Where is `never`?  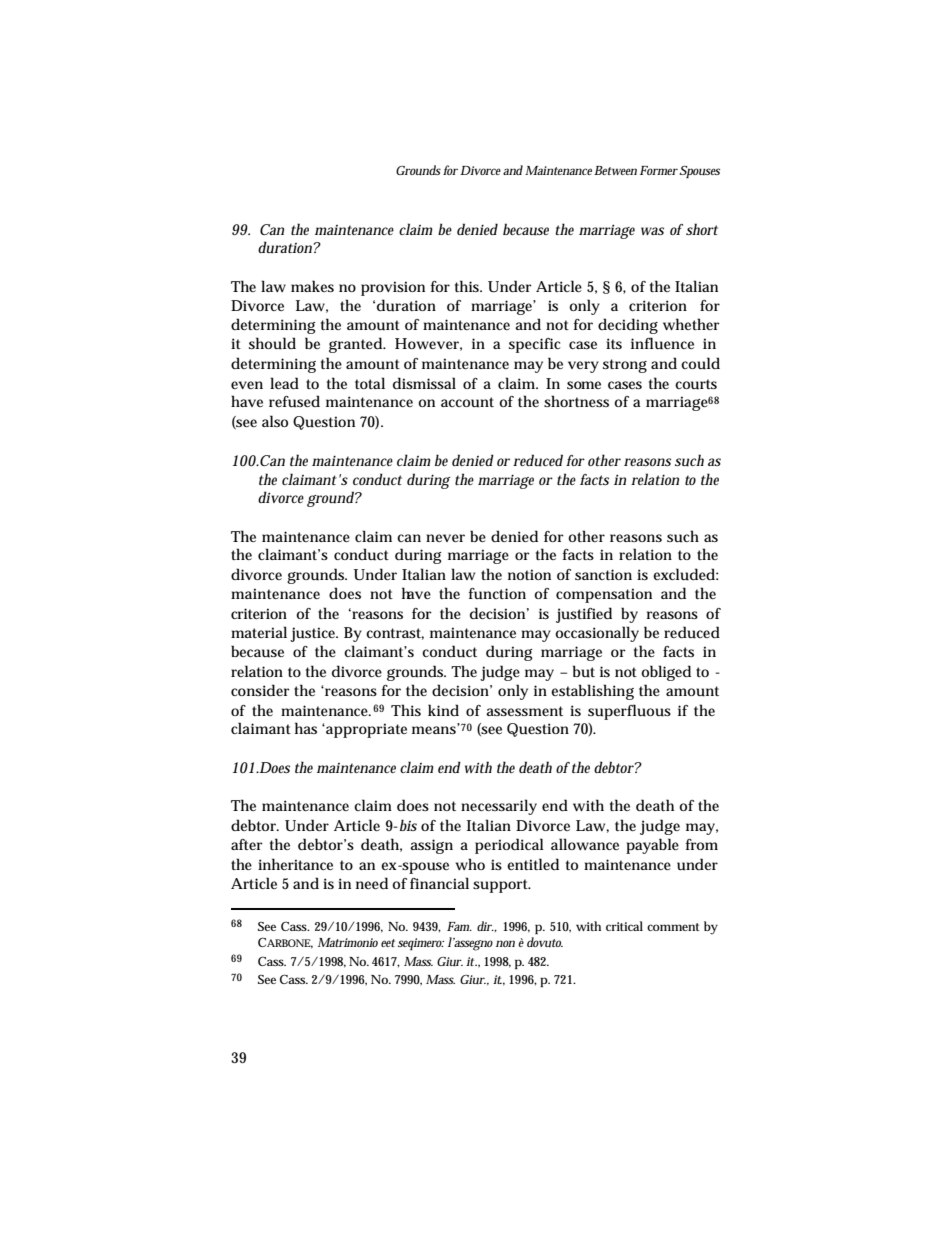 never is located at coordinates (445, 538).
